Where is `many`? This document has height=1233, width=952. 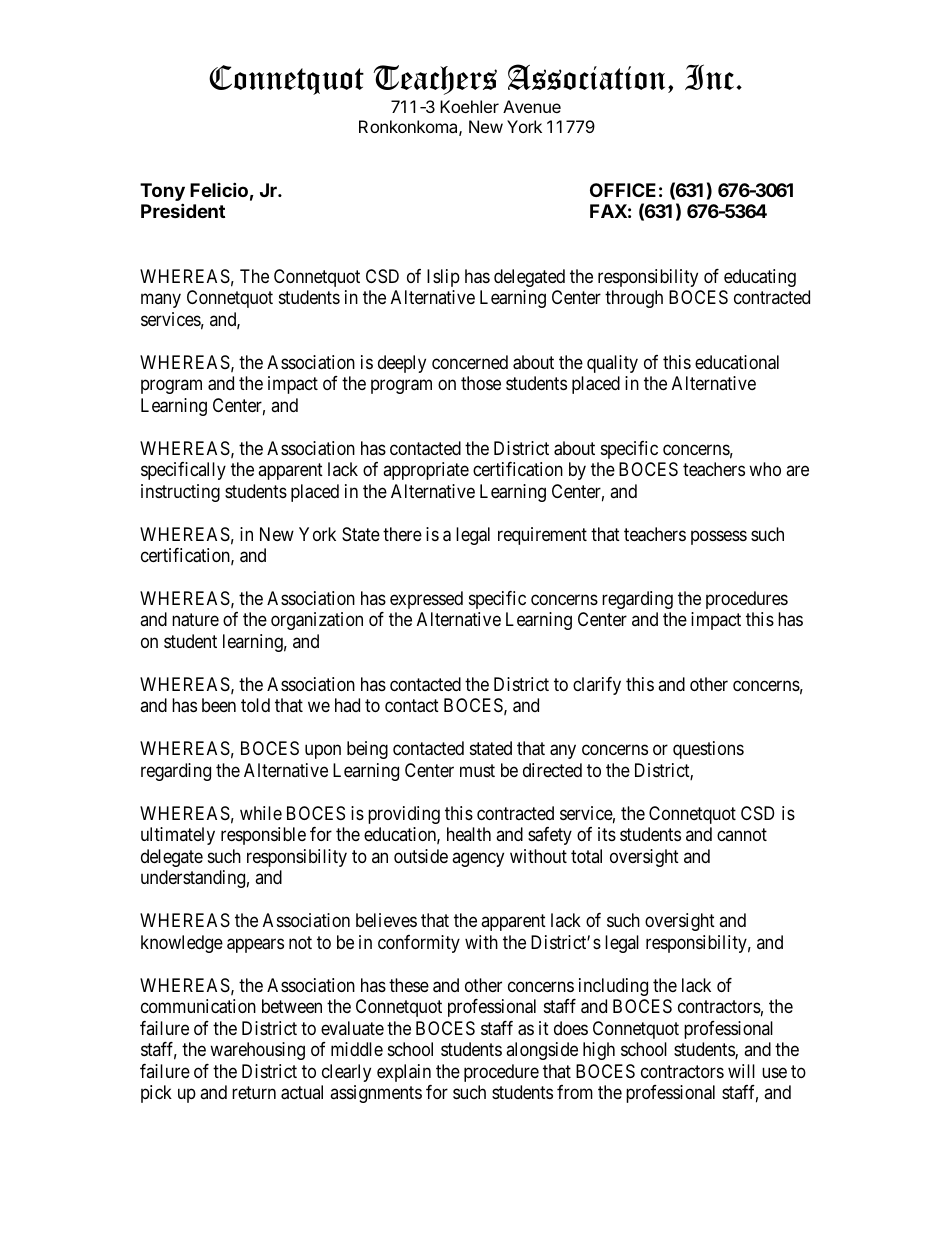
many is located at coordinates (161, 301).
